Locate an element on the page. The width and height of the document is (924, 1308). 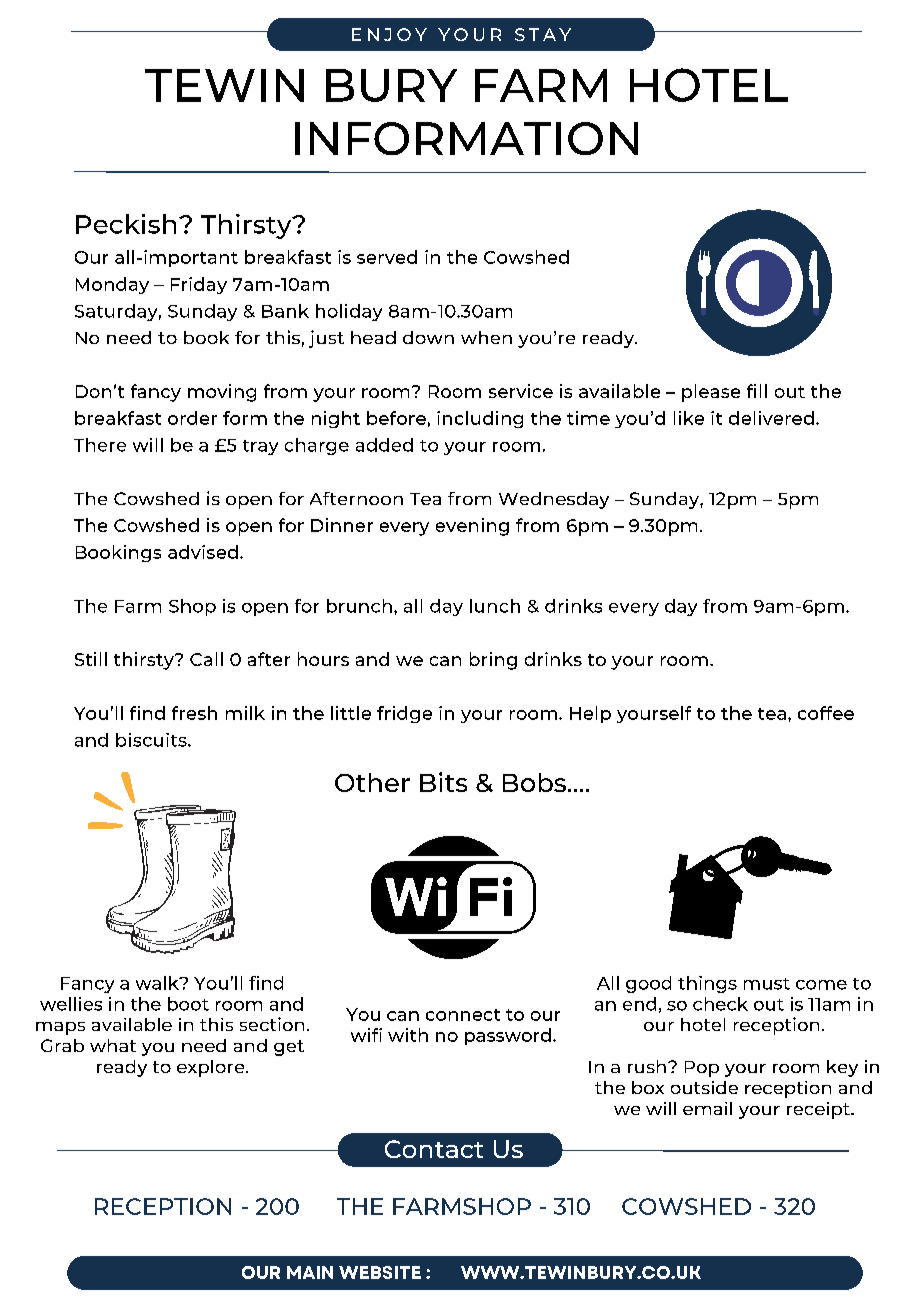
email is located at coordinates (707, 1108).
